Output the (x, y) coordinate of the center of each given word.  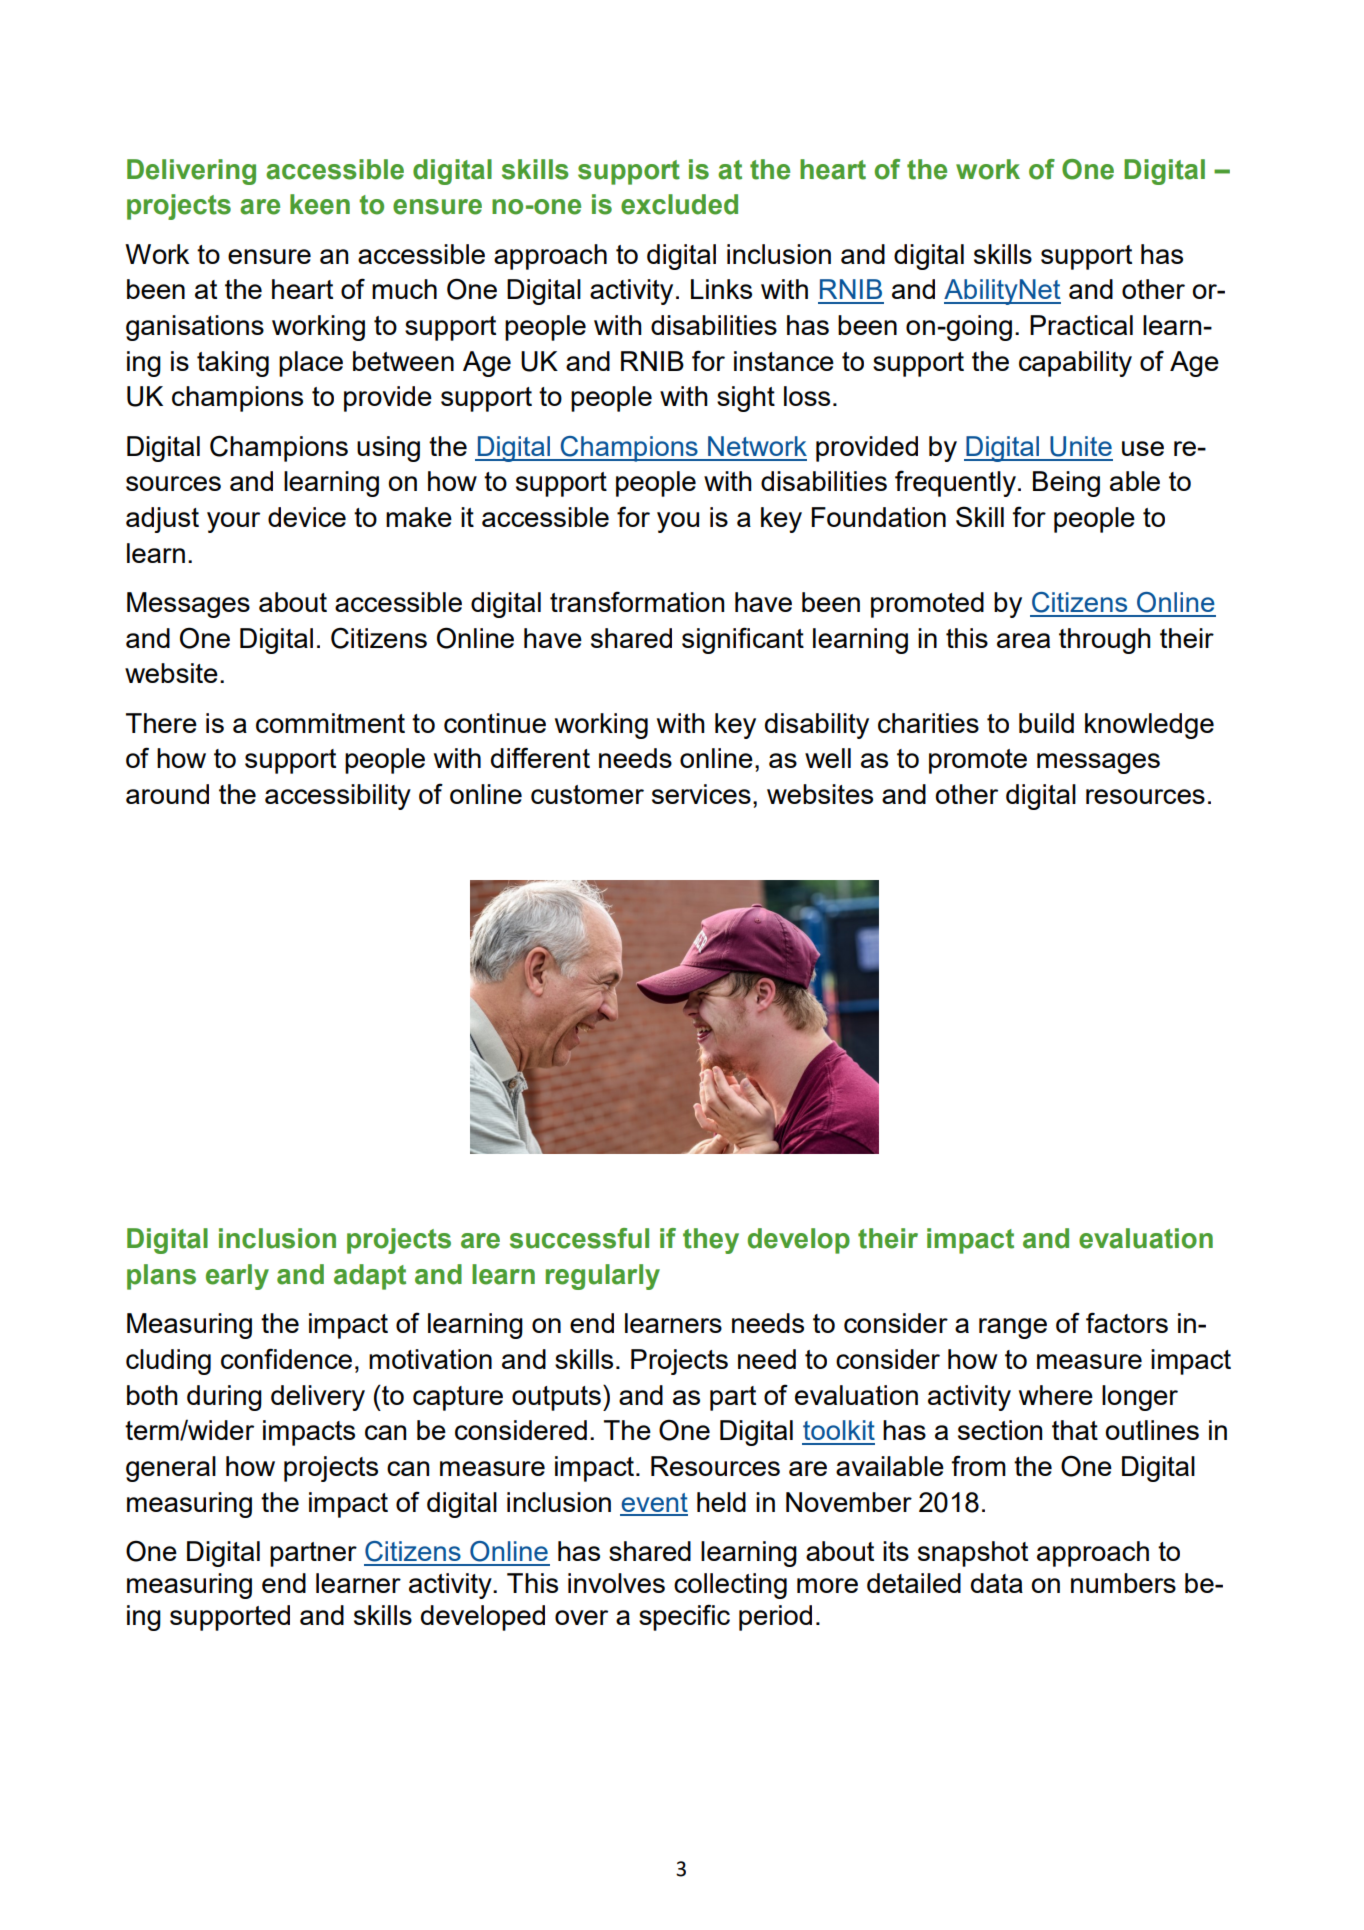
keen (320, 204)
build (1046, 723)
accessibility (338, 797)
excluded (679, 204)
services (701, 794)
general (171, 1469)
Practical (1081, 325)
